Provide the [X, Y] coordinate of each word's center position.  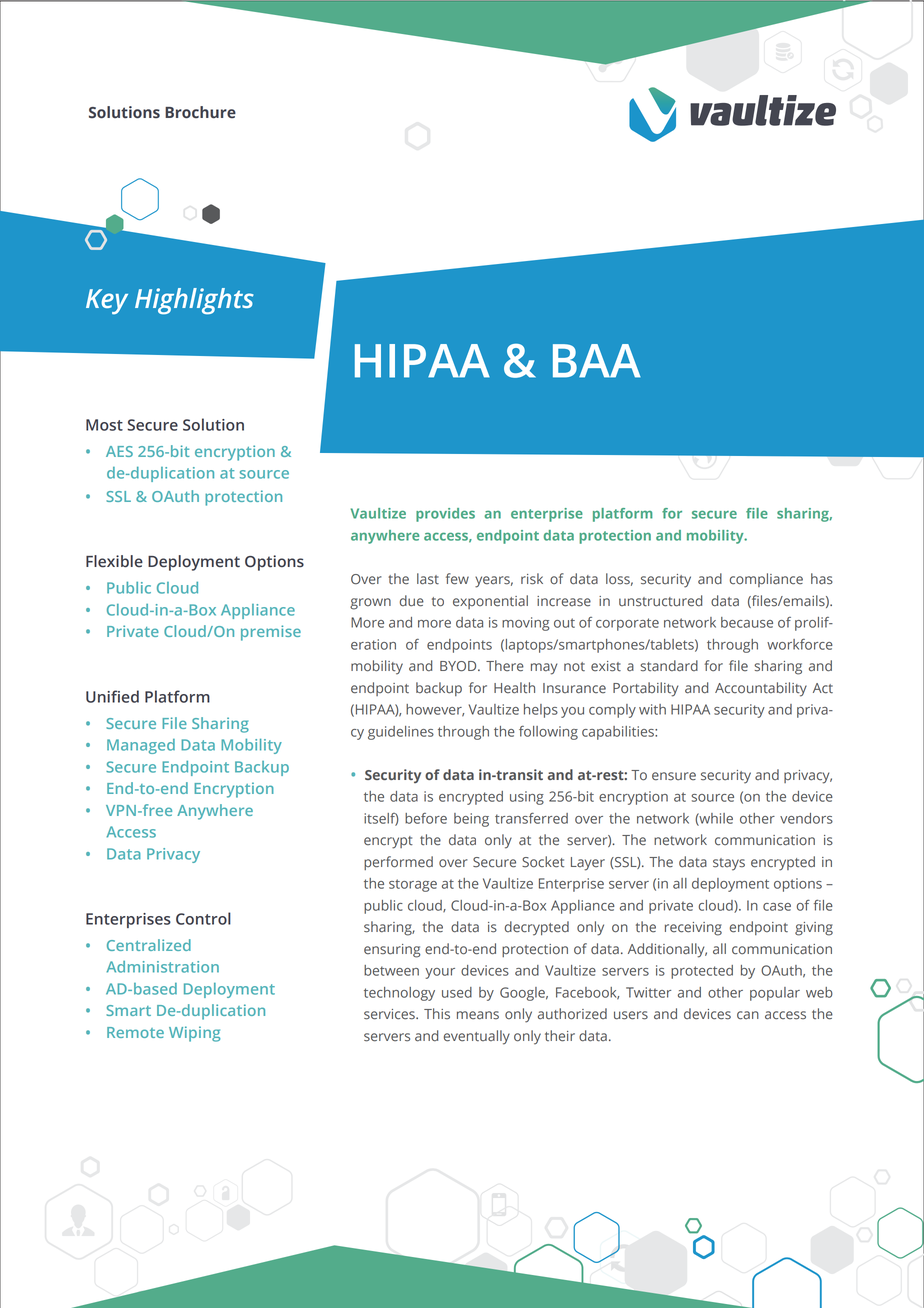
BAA [597, 361]
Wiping [194, 1034]
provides [445, 515]
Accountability [761, 689]
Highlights [194, 301]
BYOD [459, 666]
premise [271, 633]
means [478, 1015]
